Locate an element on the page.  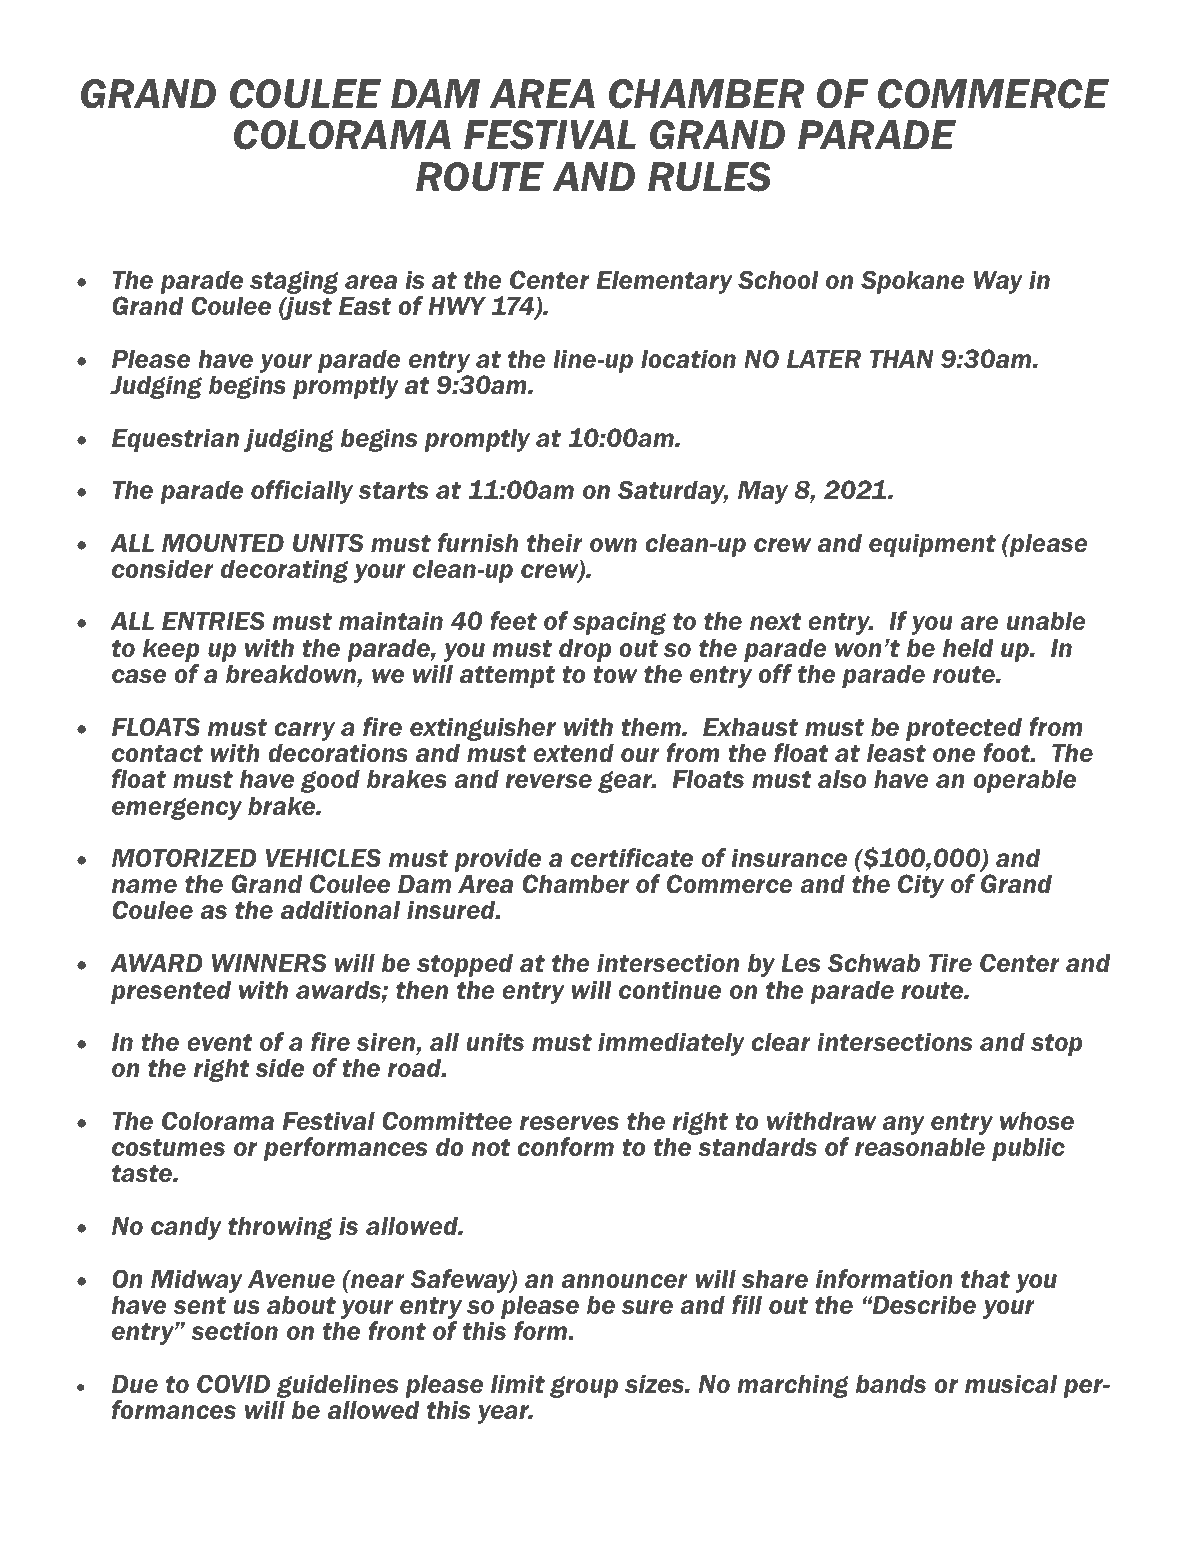
Elementary is located at coordinates (664, 282).
